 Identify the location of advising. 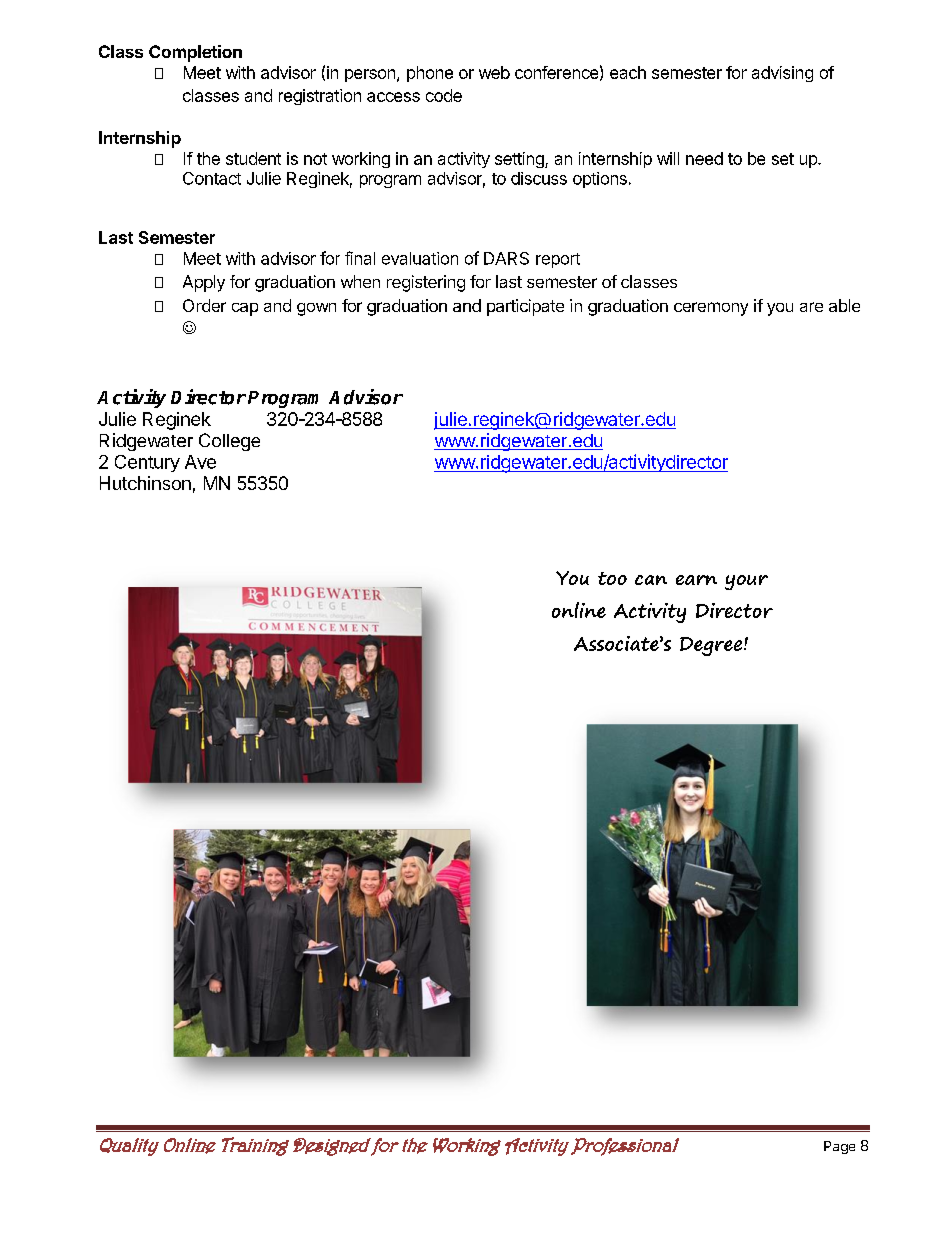
(782, 74).
